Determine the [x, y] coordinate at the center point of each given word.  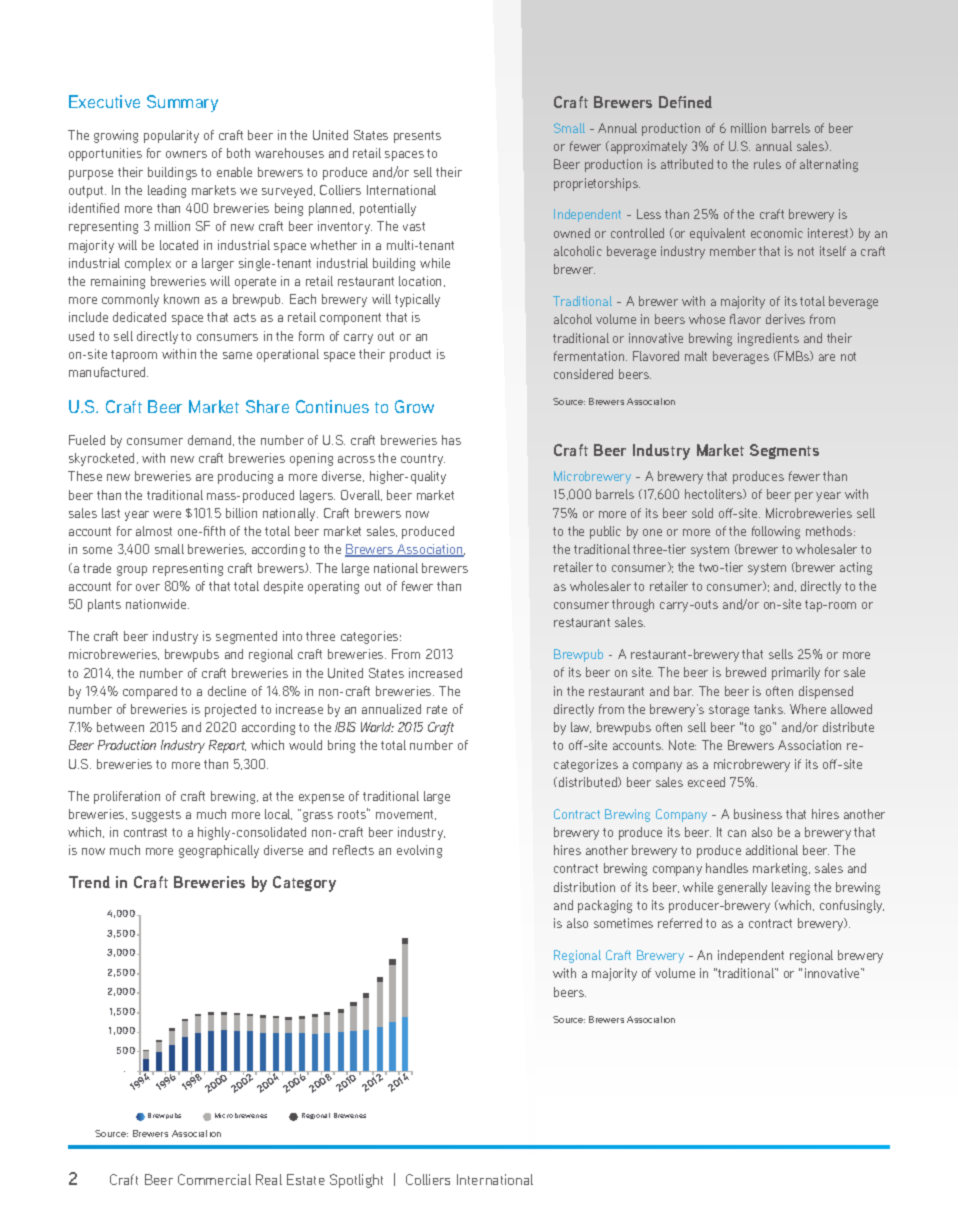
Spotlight [356, 1181]
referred [680, 923]
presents [417, 137]
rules [767, 164]
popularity [171, 136]
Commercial [214, 1179]
